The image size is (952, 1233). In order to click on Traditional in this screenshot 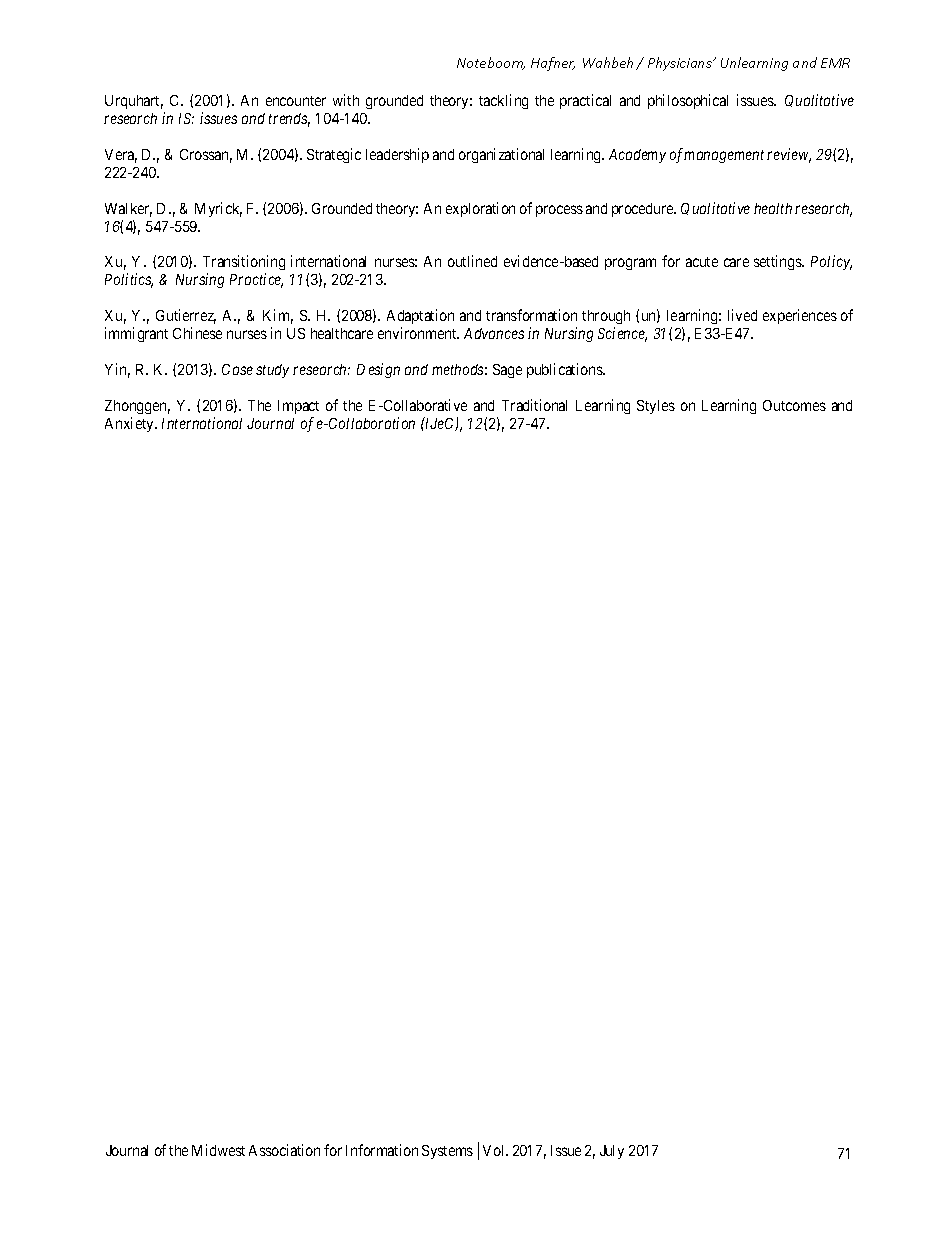, I will do `click(534, 405)`.
